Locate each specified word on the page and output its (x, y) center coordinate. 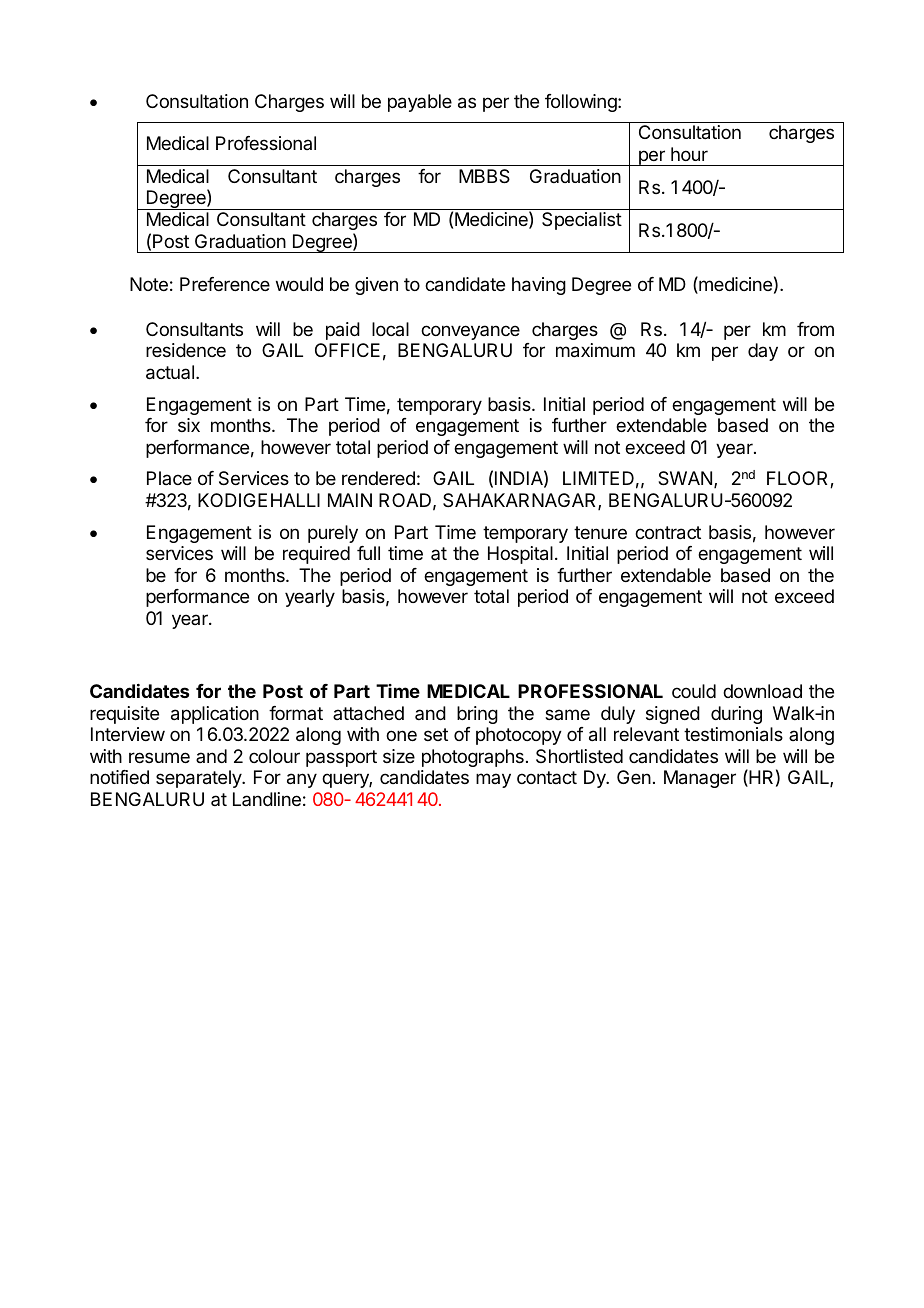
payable (420, 103)
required (316, 555)
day (763, 352)
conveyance (470, 332)
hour (689, 154)
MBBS (484, 176)
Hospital (520, 555)
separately (200, 779)
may (493, 780)
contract (668, 533)
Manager (700, 779)
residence (186, 350)
